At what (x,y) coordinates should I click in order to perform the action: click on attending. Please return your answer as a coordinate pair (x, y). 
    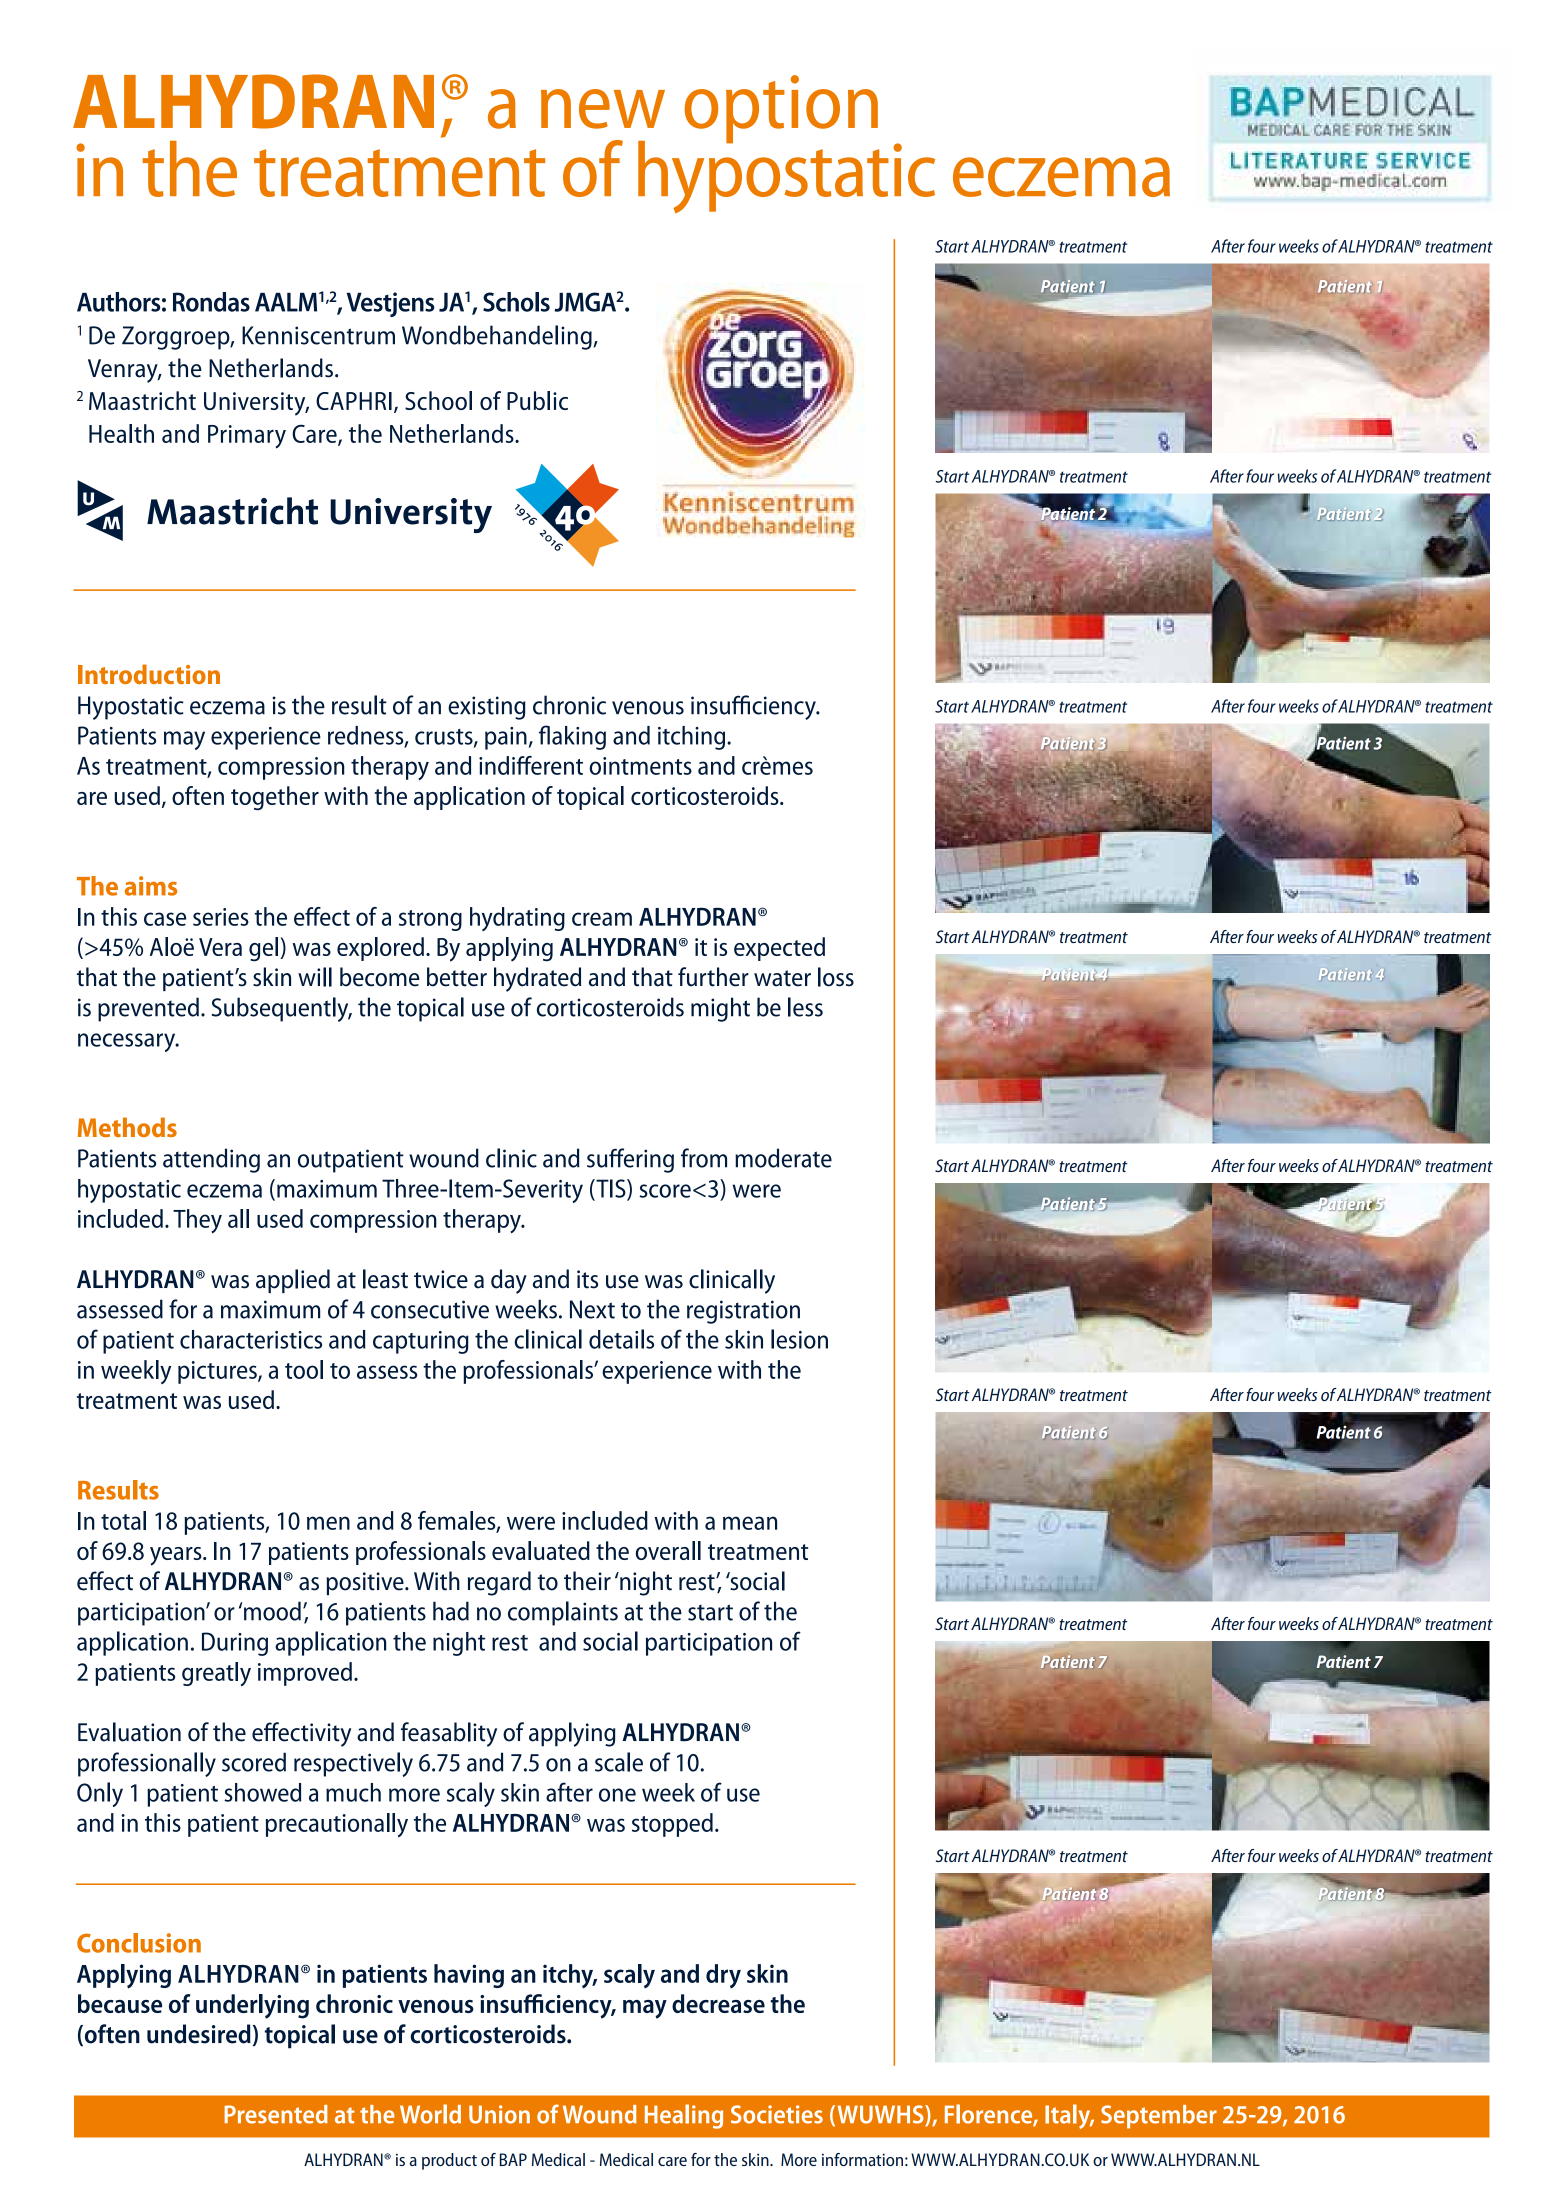
    Looking at the image, I should click on (211, 1160).
